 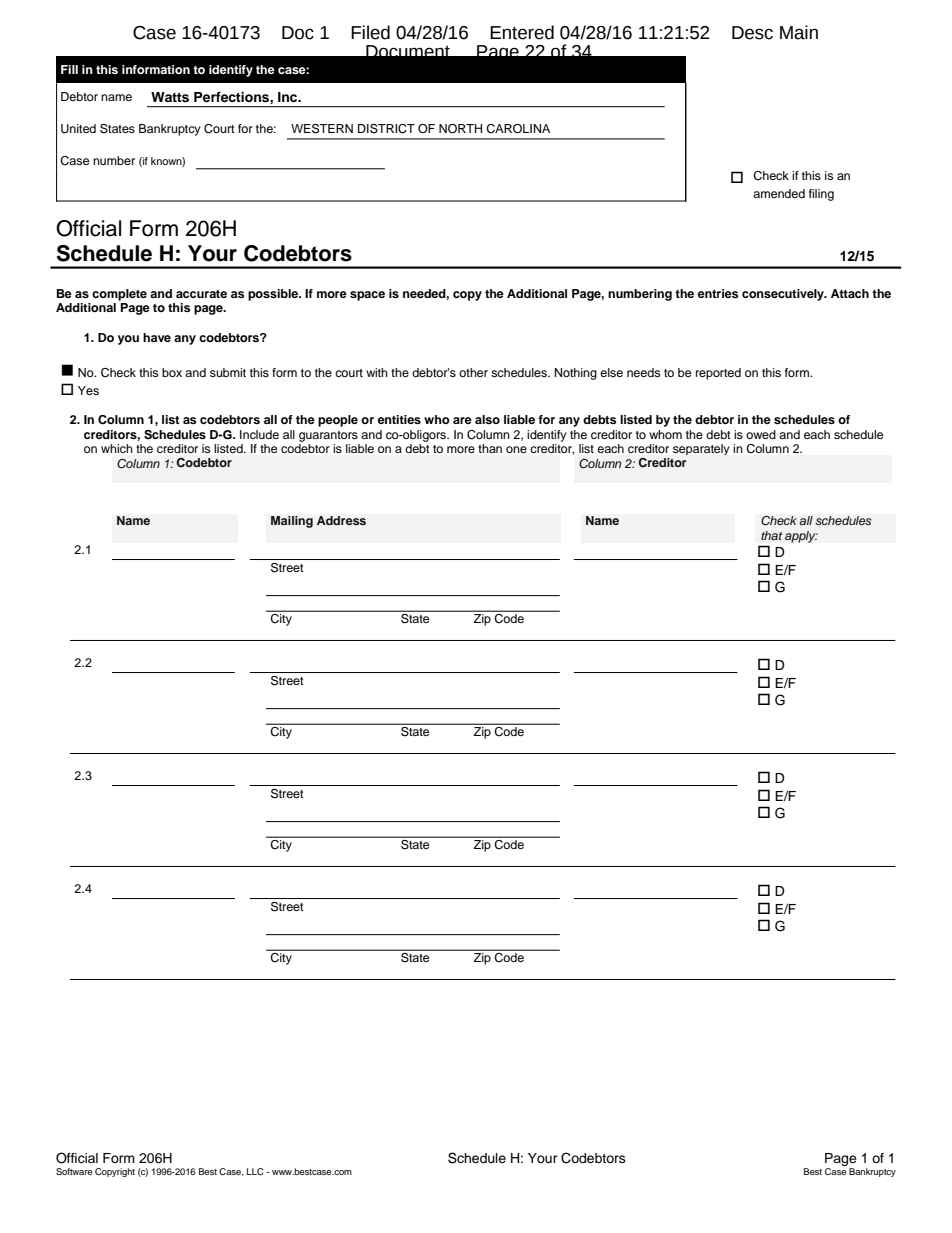 What do you see at coordinates (157, 337) in the image?
I see `have` at bounding box center [157, 337].
